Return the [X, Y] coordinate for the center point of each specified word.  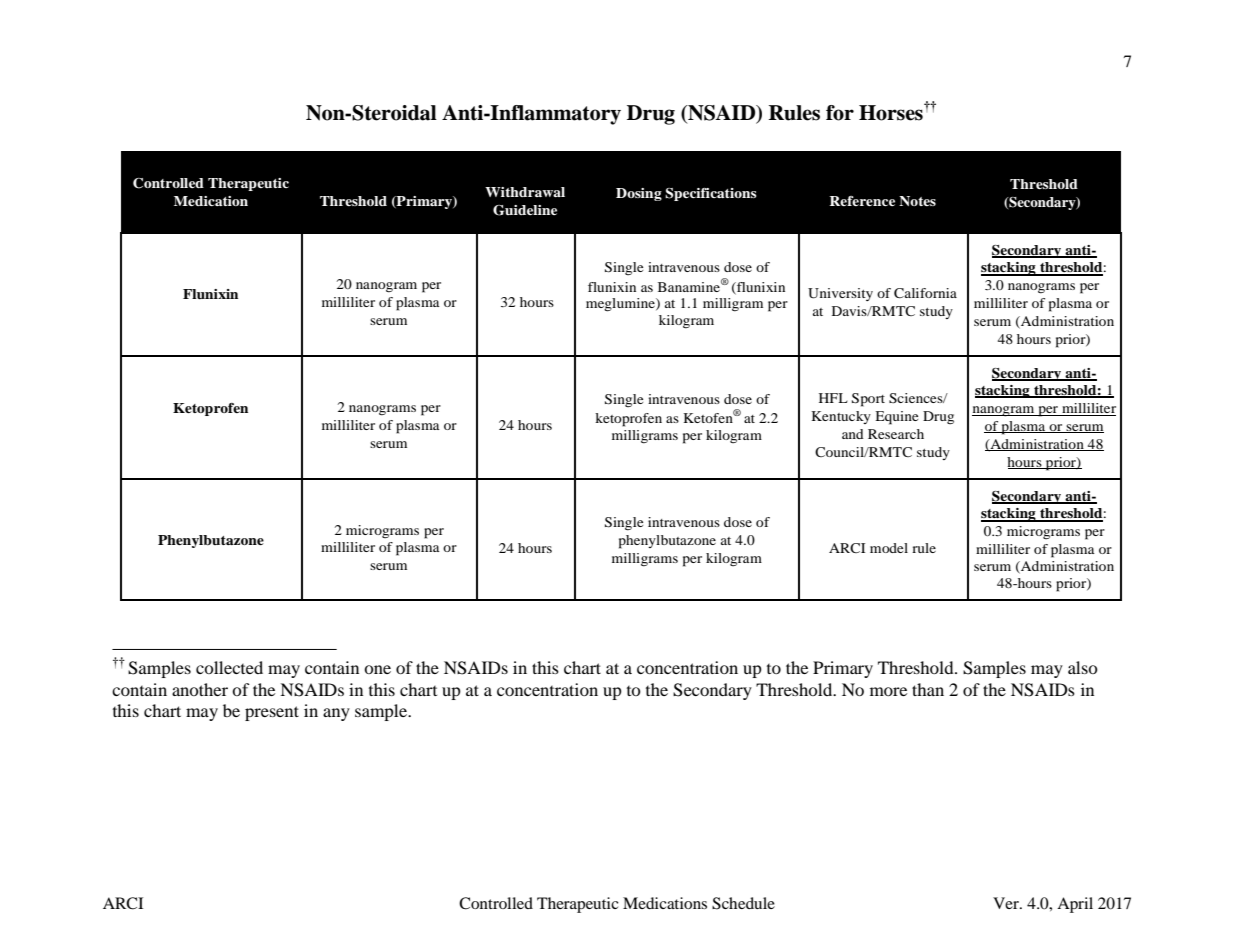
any [336, 714]
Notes [917, 201]
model [889, 548]
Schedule [743, 903]
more [888, 691]
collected [229, 667]
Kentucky [841, 417]
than [928, 689]
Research [896, 434]
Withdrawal [525, 192]
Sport [868, 400]
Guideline [525, 210]
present [272, 713]
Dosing [639, 194]
